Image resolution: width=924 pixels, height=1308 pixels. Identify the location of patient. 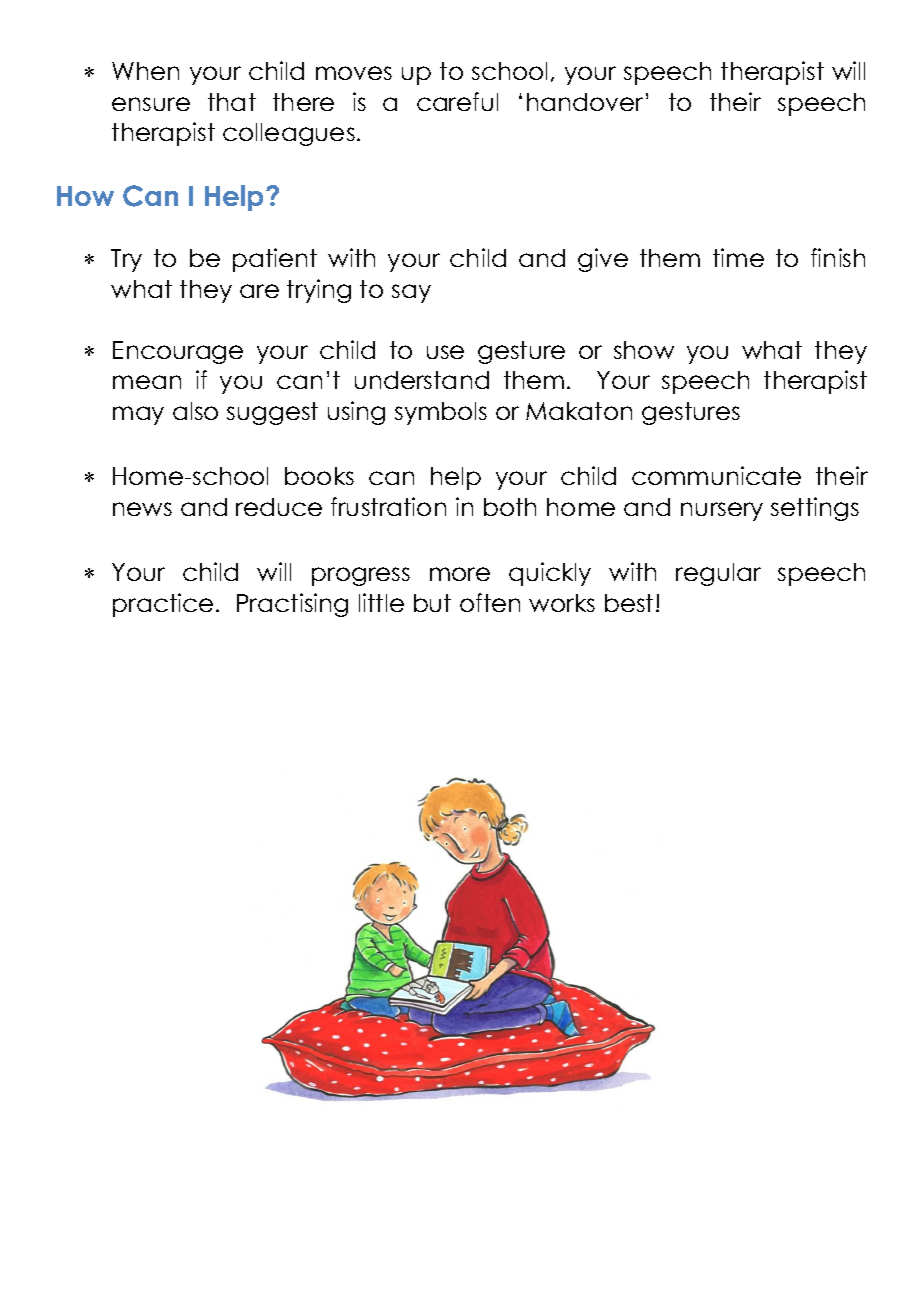
(275, 260).
